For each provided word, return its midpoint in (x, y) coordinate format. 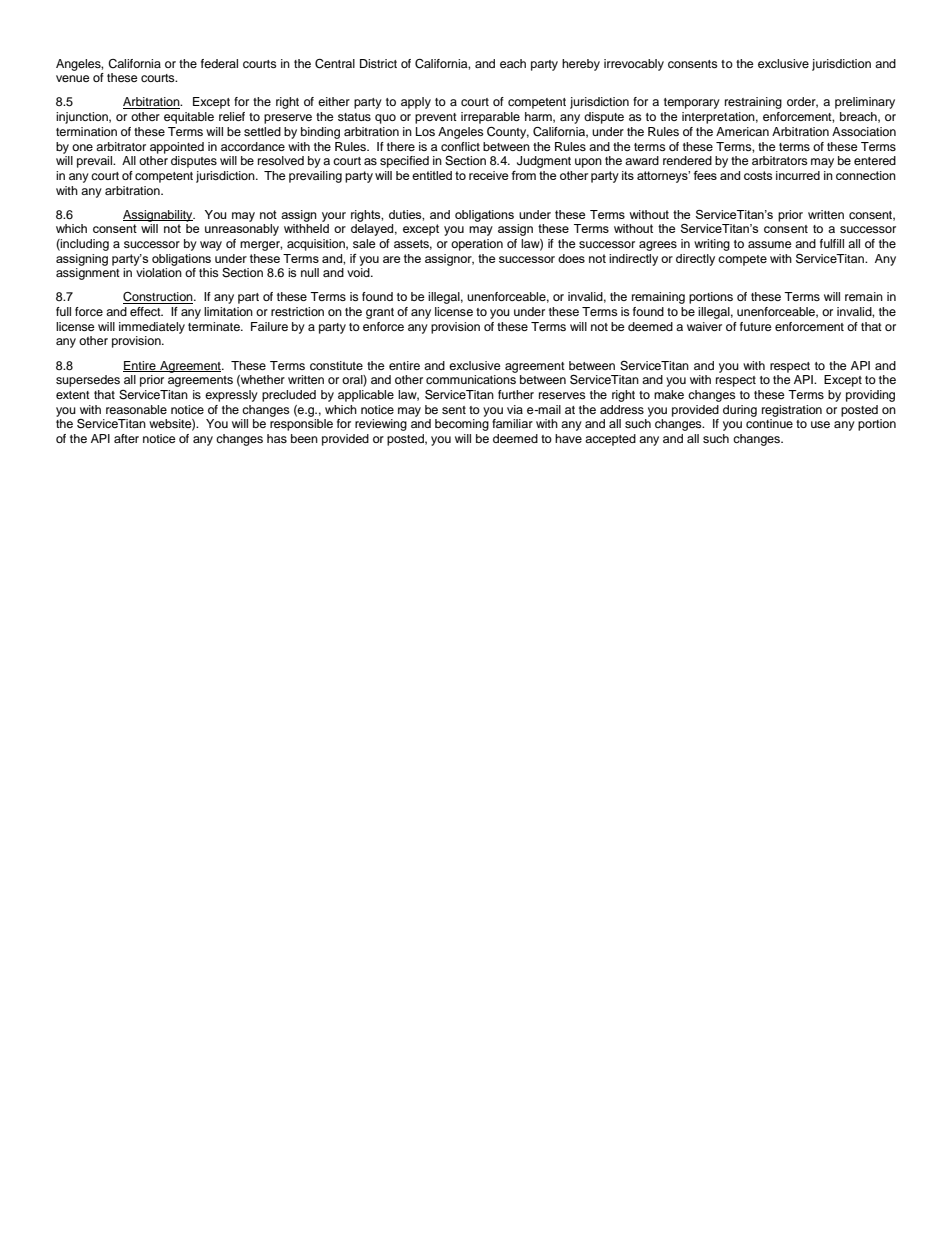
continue (769, 423)
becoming (462, 425)
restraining (753, 103)
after (126, 438)
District (378, 63)
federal (219, 63)
